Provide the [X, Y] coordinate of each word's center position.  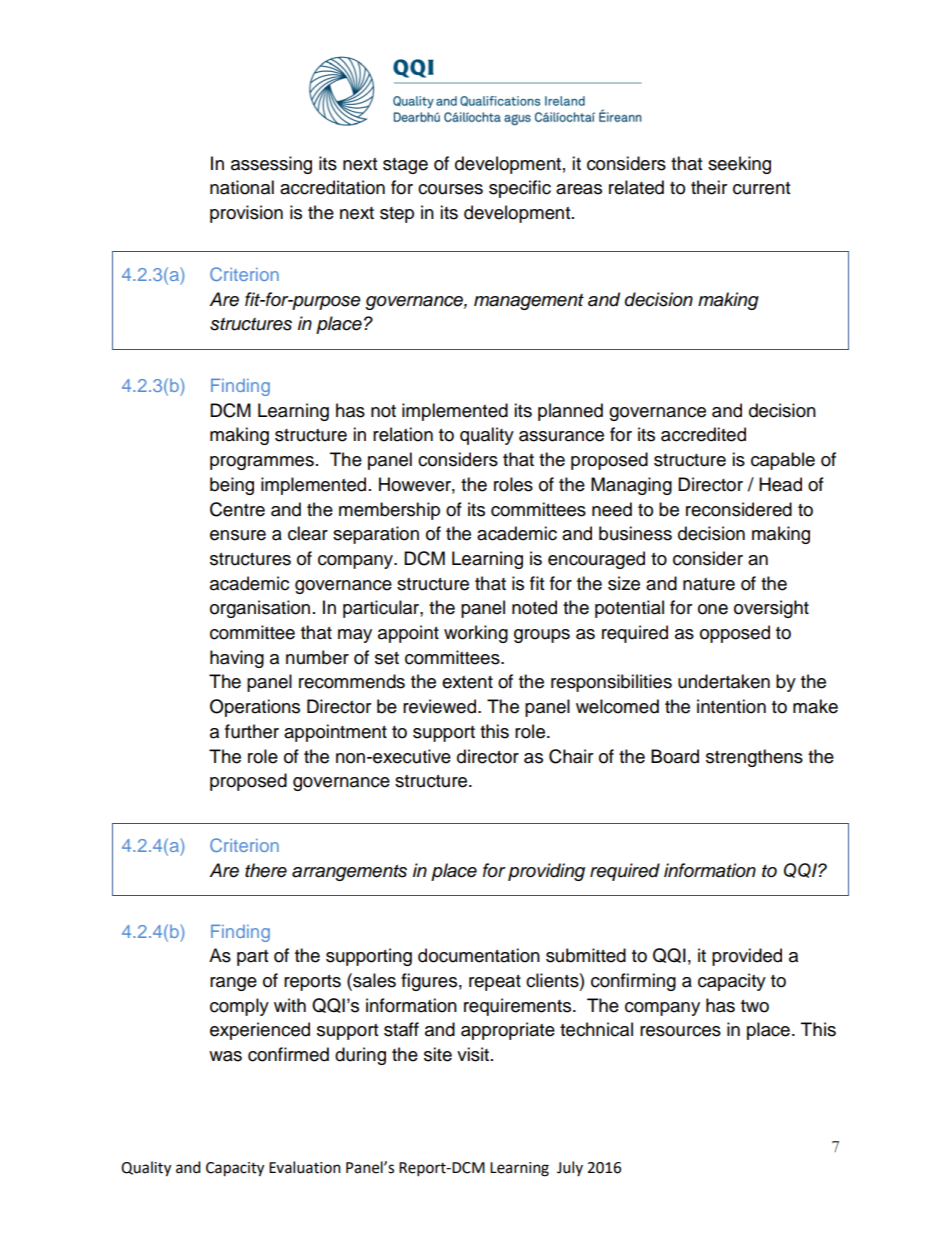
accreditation [332, 187]
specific [520, 189]
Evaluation [305, 1167]
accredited [703, 434]
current [761, 188]
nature [709, 584]
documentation [479, 955]
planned [570, 412]
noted [534, 607]
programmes [262, 463]
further [252, 731]
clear [308, 533]
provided [747, 957]
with [290, 1005]
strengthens [754, 758]
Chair [571, 756]
